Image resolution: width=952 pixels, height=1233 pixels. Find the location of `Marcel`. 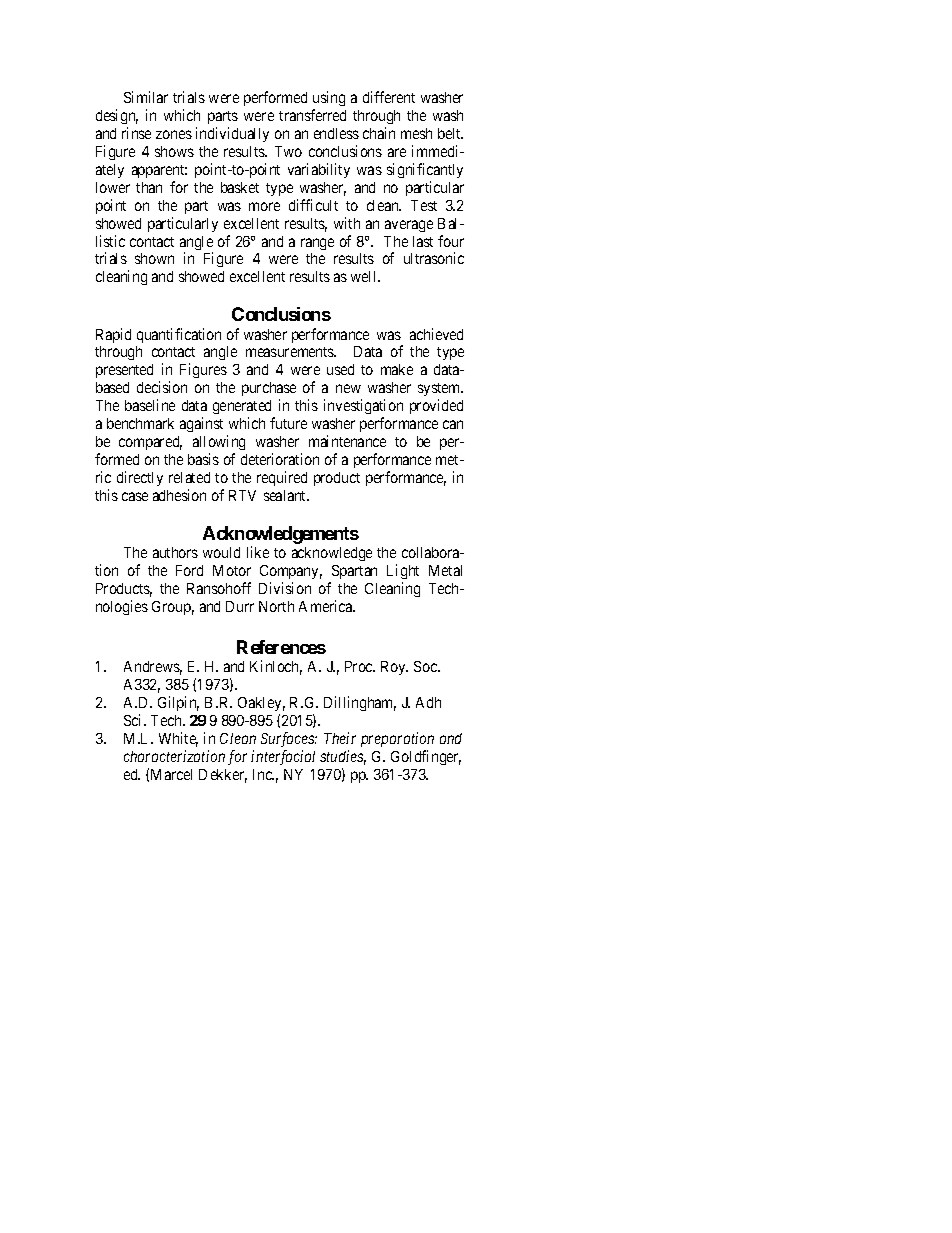

Marcel is located at coordinates (171, 774).
